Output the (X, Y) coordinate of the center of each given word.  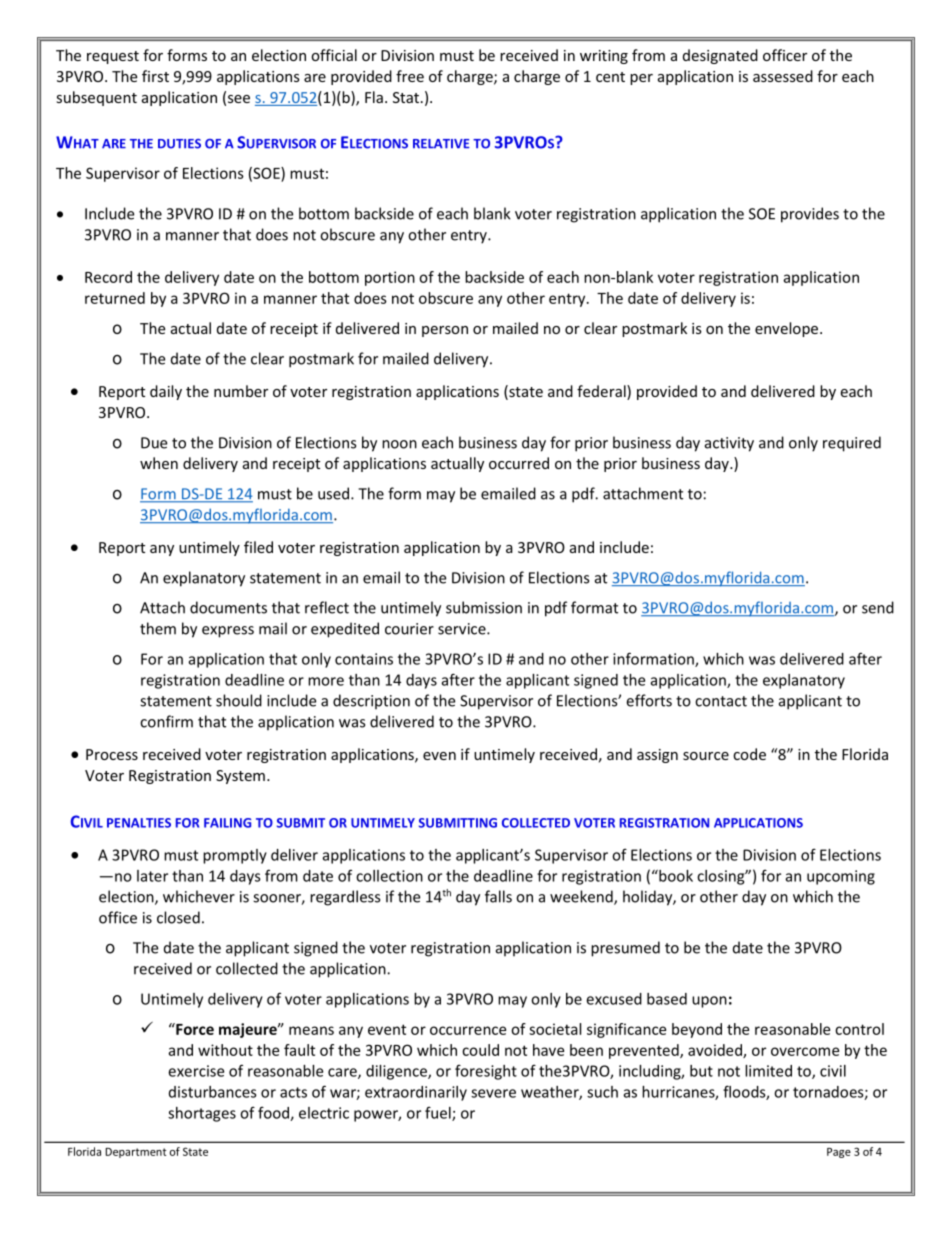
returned (115, 298)
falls (498, 896)
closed (178, 917)
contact (721, 701)
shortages (202, 1114)
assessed (783, 76)
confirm (166, 721)
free (410, 76)
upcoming (841, 877)
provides (810, 215)
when (159, 463)
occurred (519, 463)
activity (729, 444)
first (155, 76)
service (463, 629)
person (445, 331)
